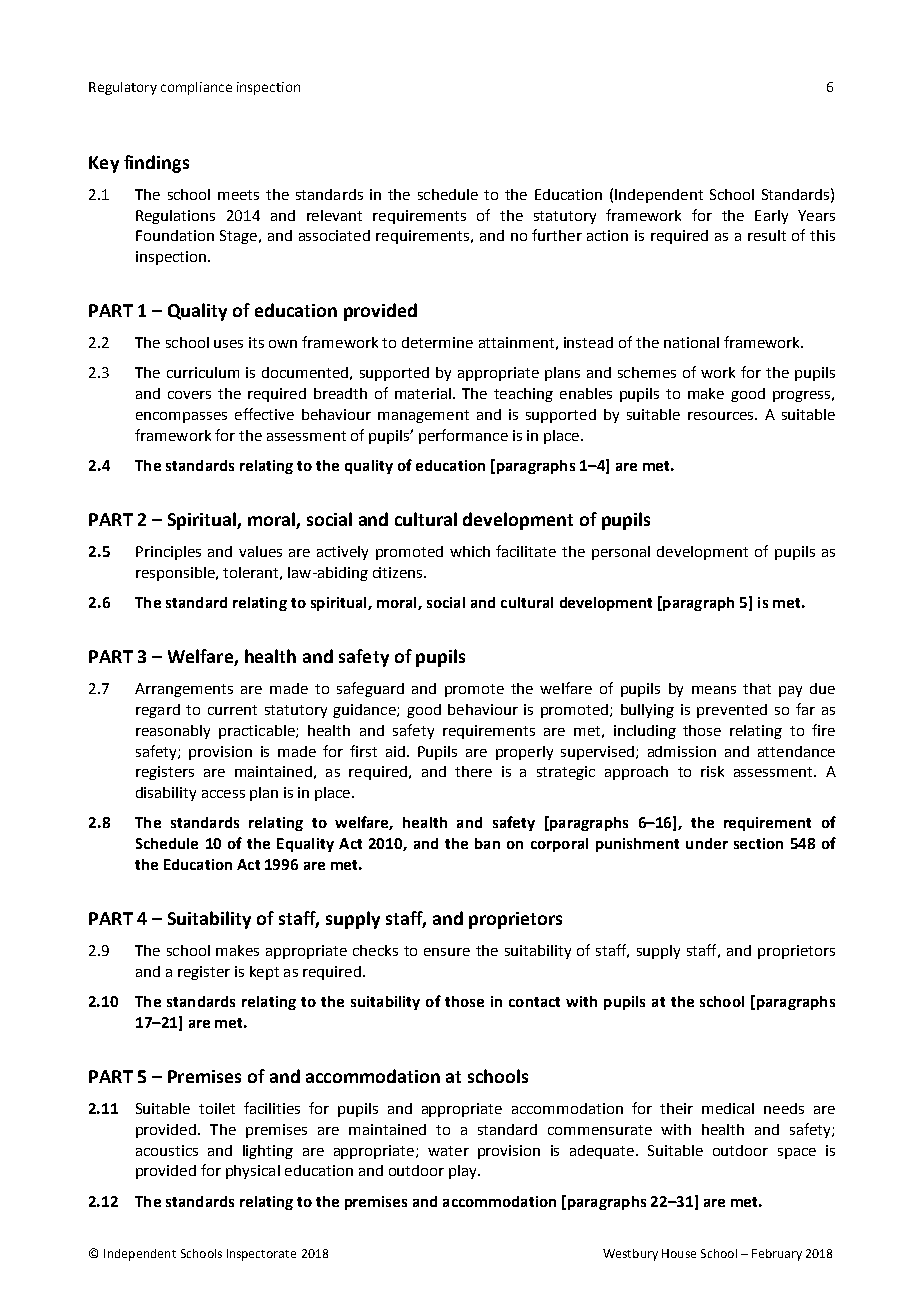  What do you see at coordinates (437, 342) in the page?
I see `determine` at bounding box center [437, 342].
